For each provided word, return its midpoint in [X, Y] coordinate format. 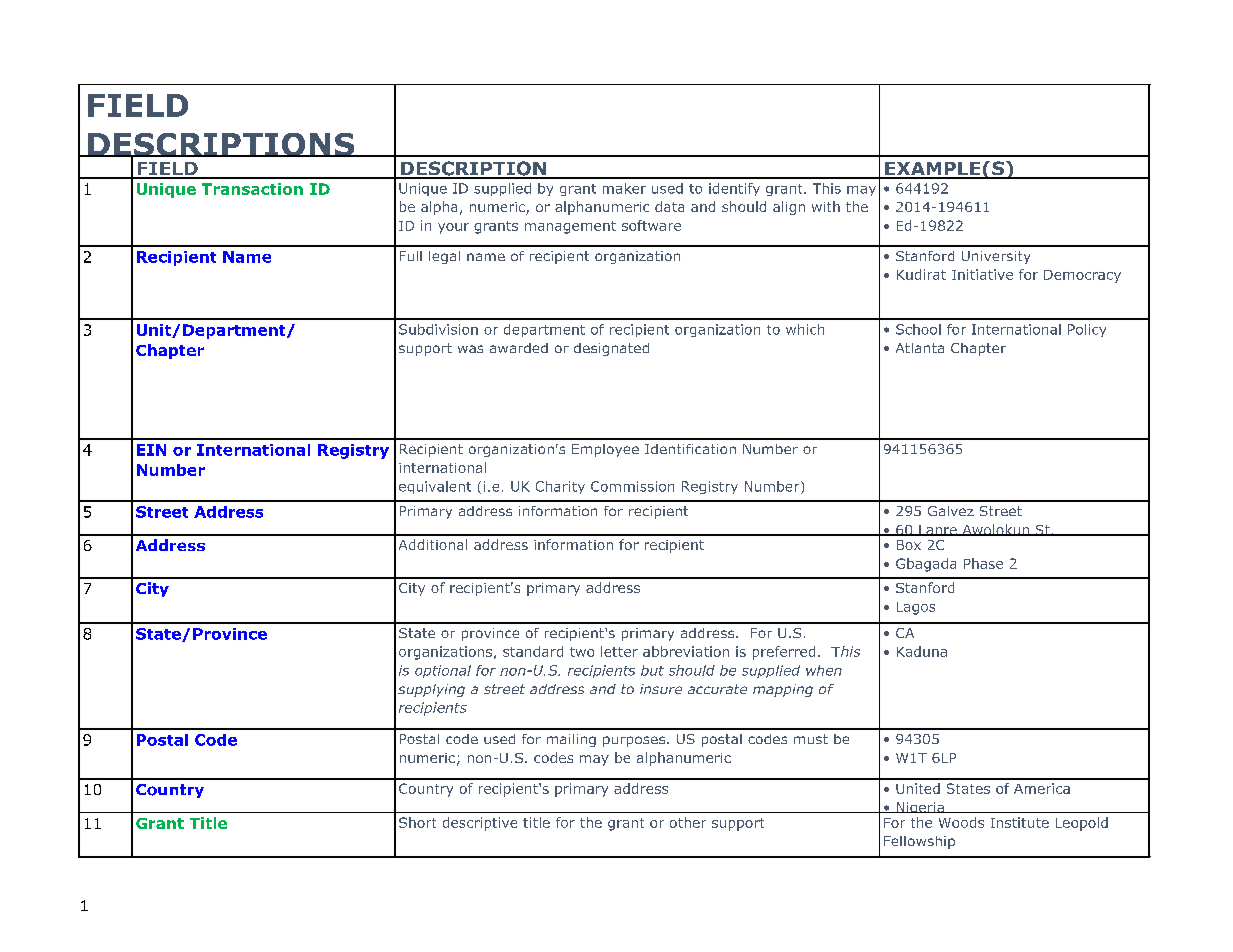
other [688, 822]
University [996, 257]
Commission [632, 486]
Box [909, 545]
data [669, 206]
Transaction [252, 189]
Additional [433, 544]
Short [417, 822]
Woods [961, 822]
